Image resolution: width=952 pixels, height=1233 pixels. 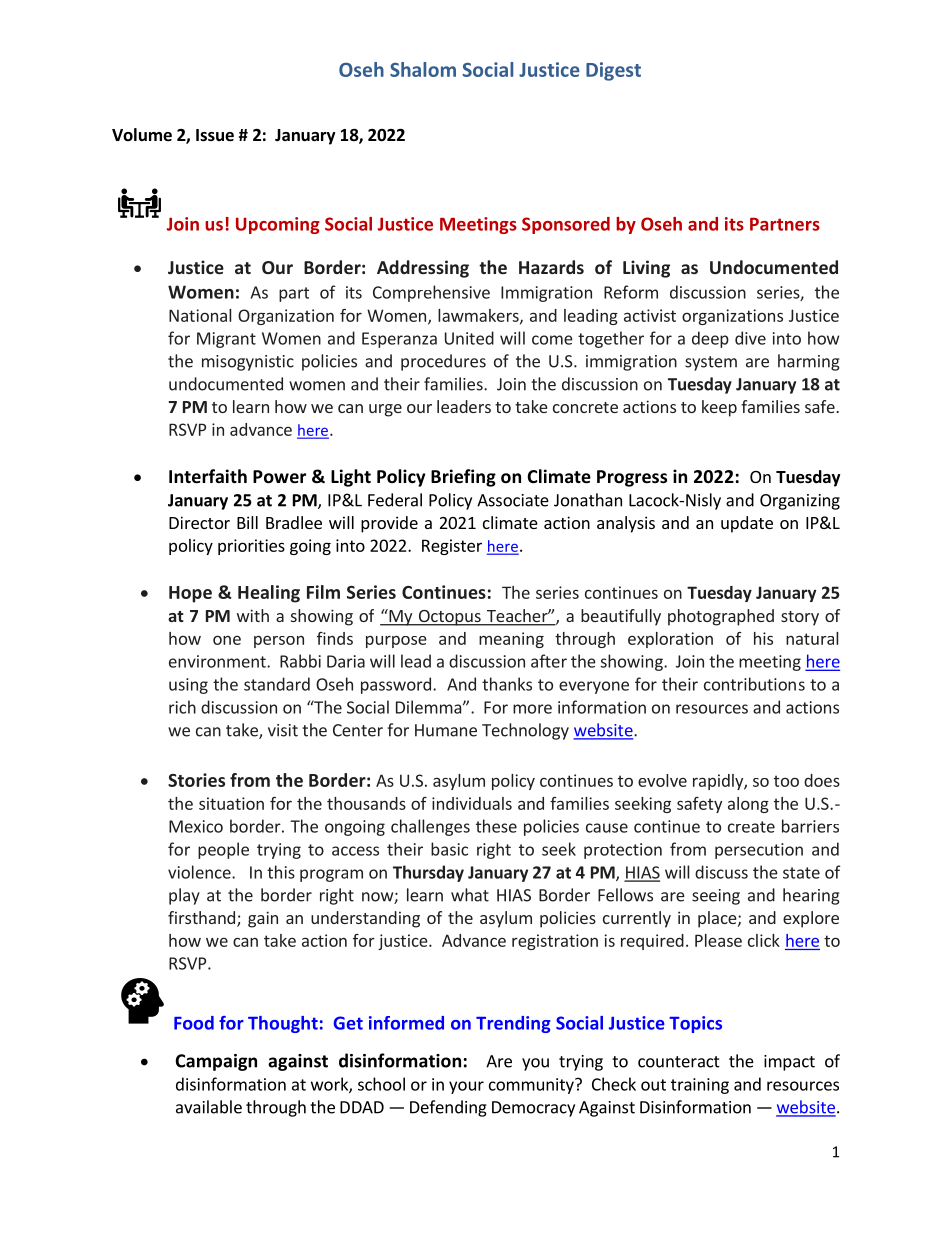 I want to click on Campaign, so click(x=216, y=1062).
